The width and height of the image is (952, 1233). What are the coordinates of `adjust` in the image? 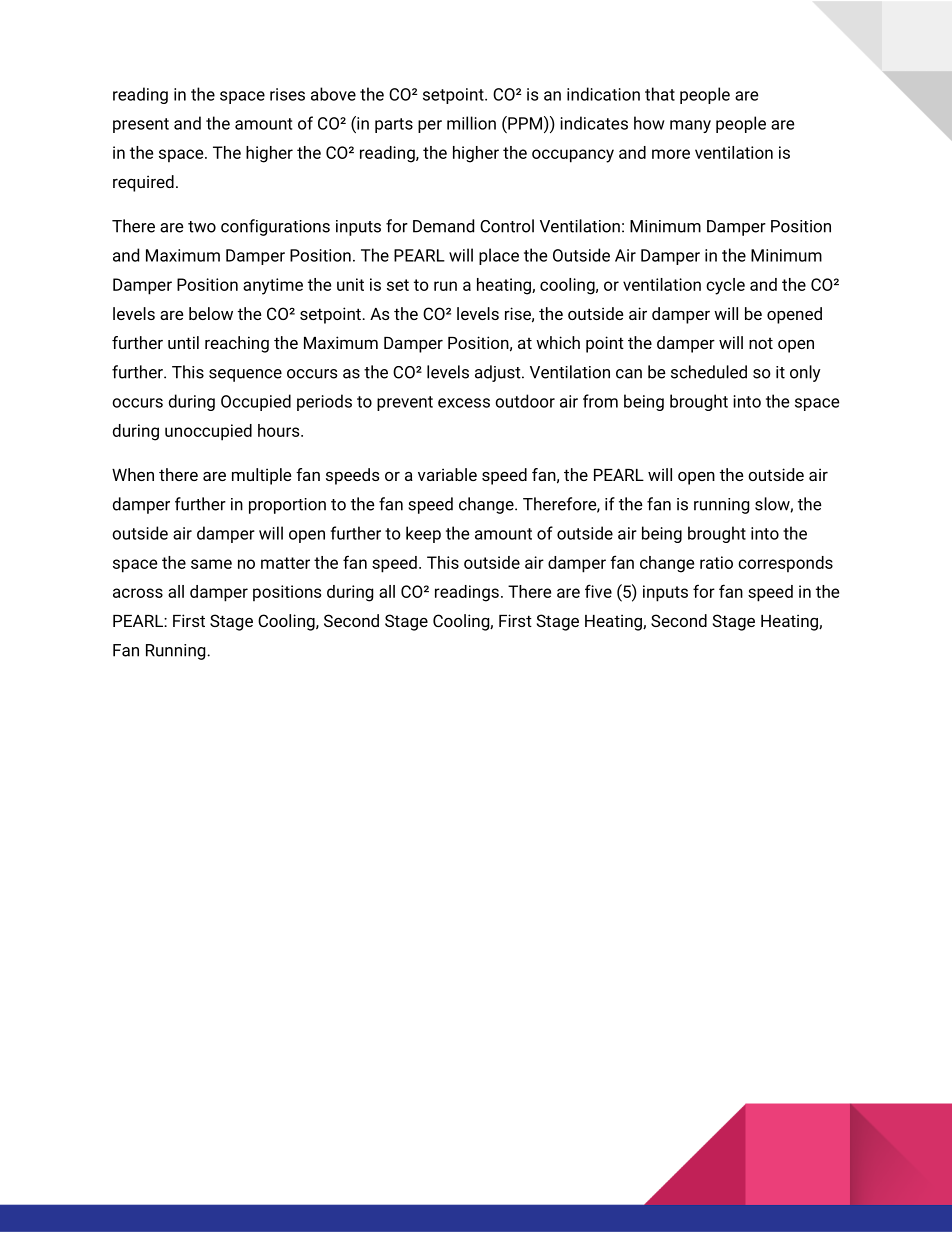 It's located at (499, 373).
